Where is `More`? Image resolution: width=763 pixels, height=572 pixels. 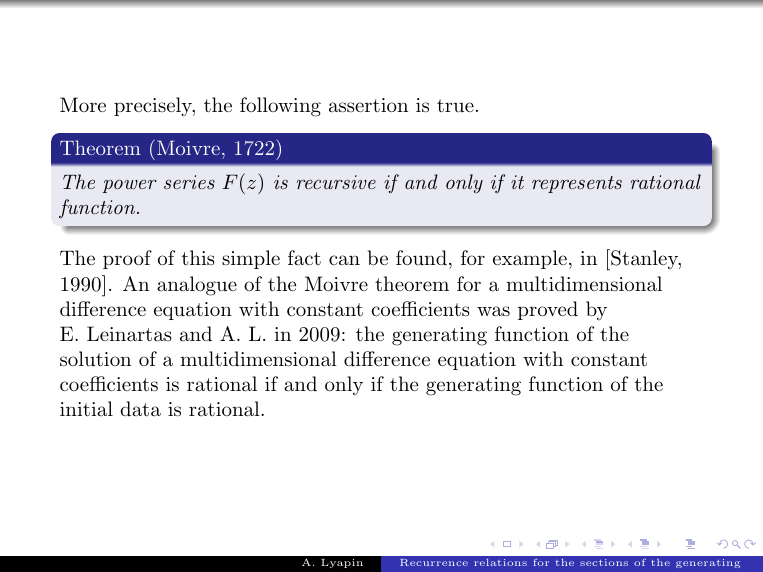 More is located at coordinates (83, 104).
